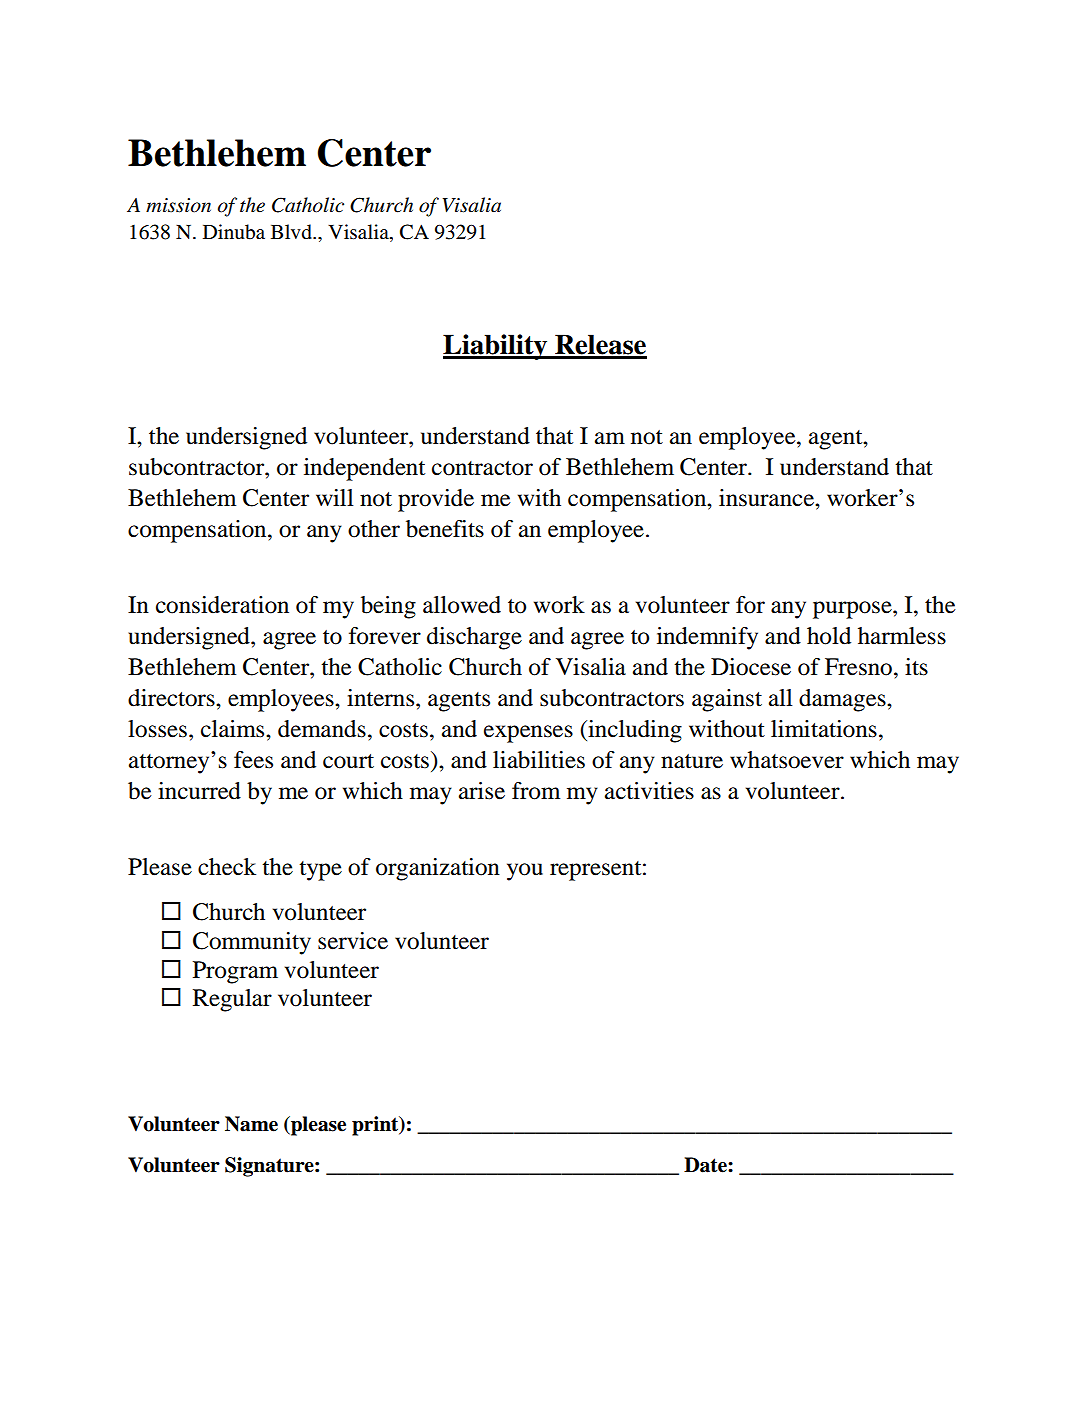 This document has width=1090, height=1410. Describe the element at coordinates (253, 760) in the document. I see `fees` at that location.
